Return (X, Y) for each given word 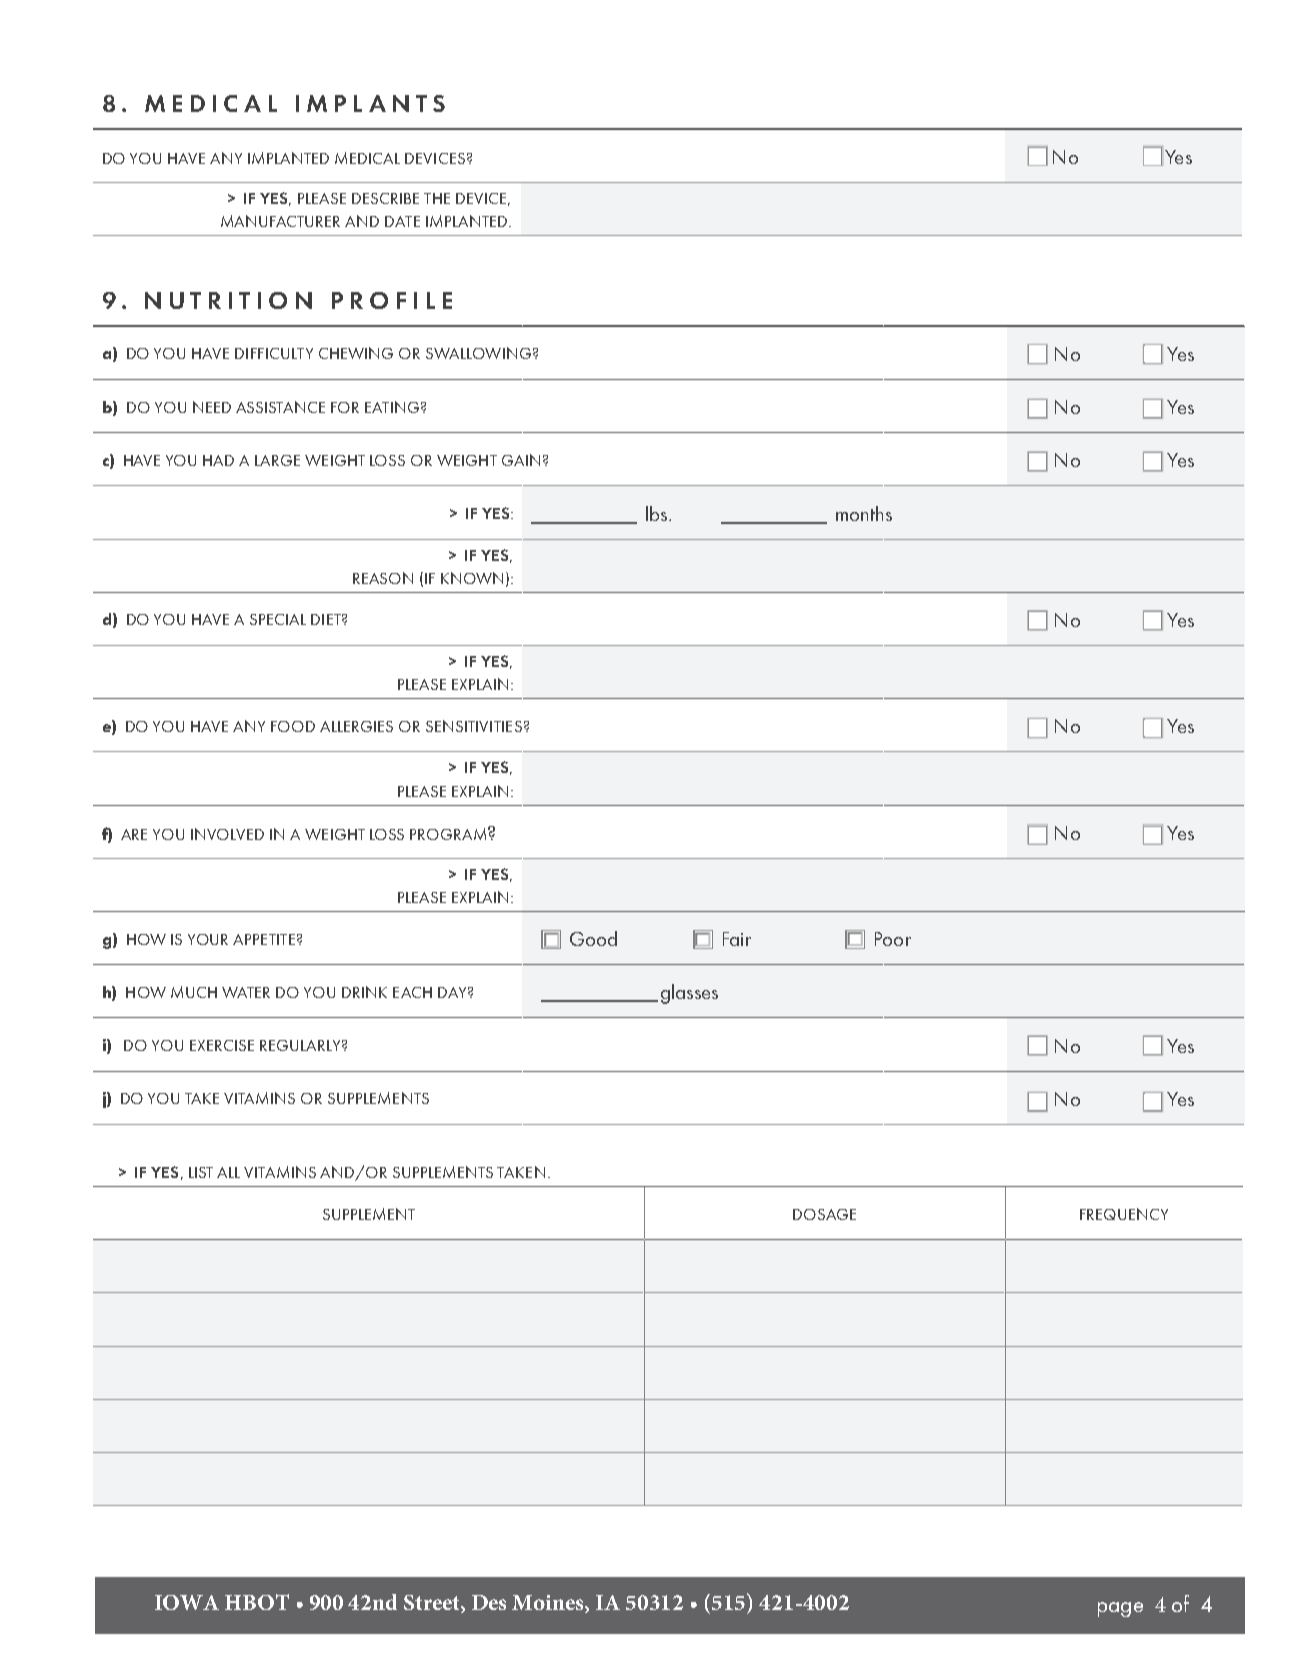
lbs (658, 513)
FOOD (293, 726)
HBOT (257, 1602)
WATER (246, 992)
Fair (737, 939)
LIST (201, 1172)
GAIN (521, 460)
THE (437, 198)
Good (593, 938)
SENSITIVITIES (474, 726)
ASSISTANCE (280, 407)
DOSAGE (824, 1214)
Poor (893, 939)
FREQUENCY (1124, 1214)
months (864, 513)
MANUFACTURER (280, 221)
